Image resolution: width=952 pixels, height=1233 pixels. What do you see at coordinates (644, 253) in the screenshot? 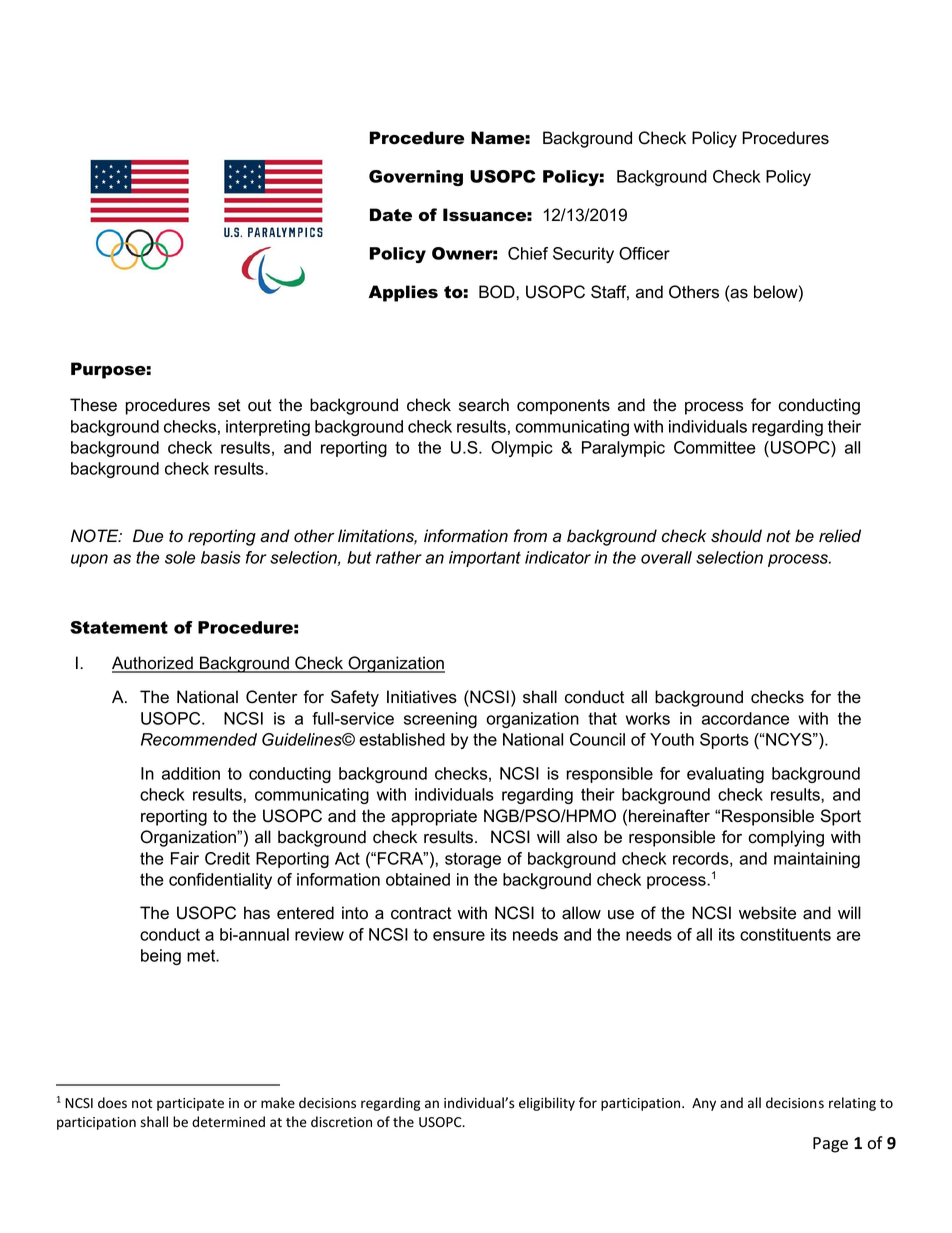
I see `Officer` at bounding box center [644, 253].
